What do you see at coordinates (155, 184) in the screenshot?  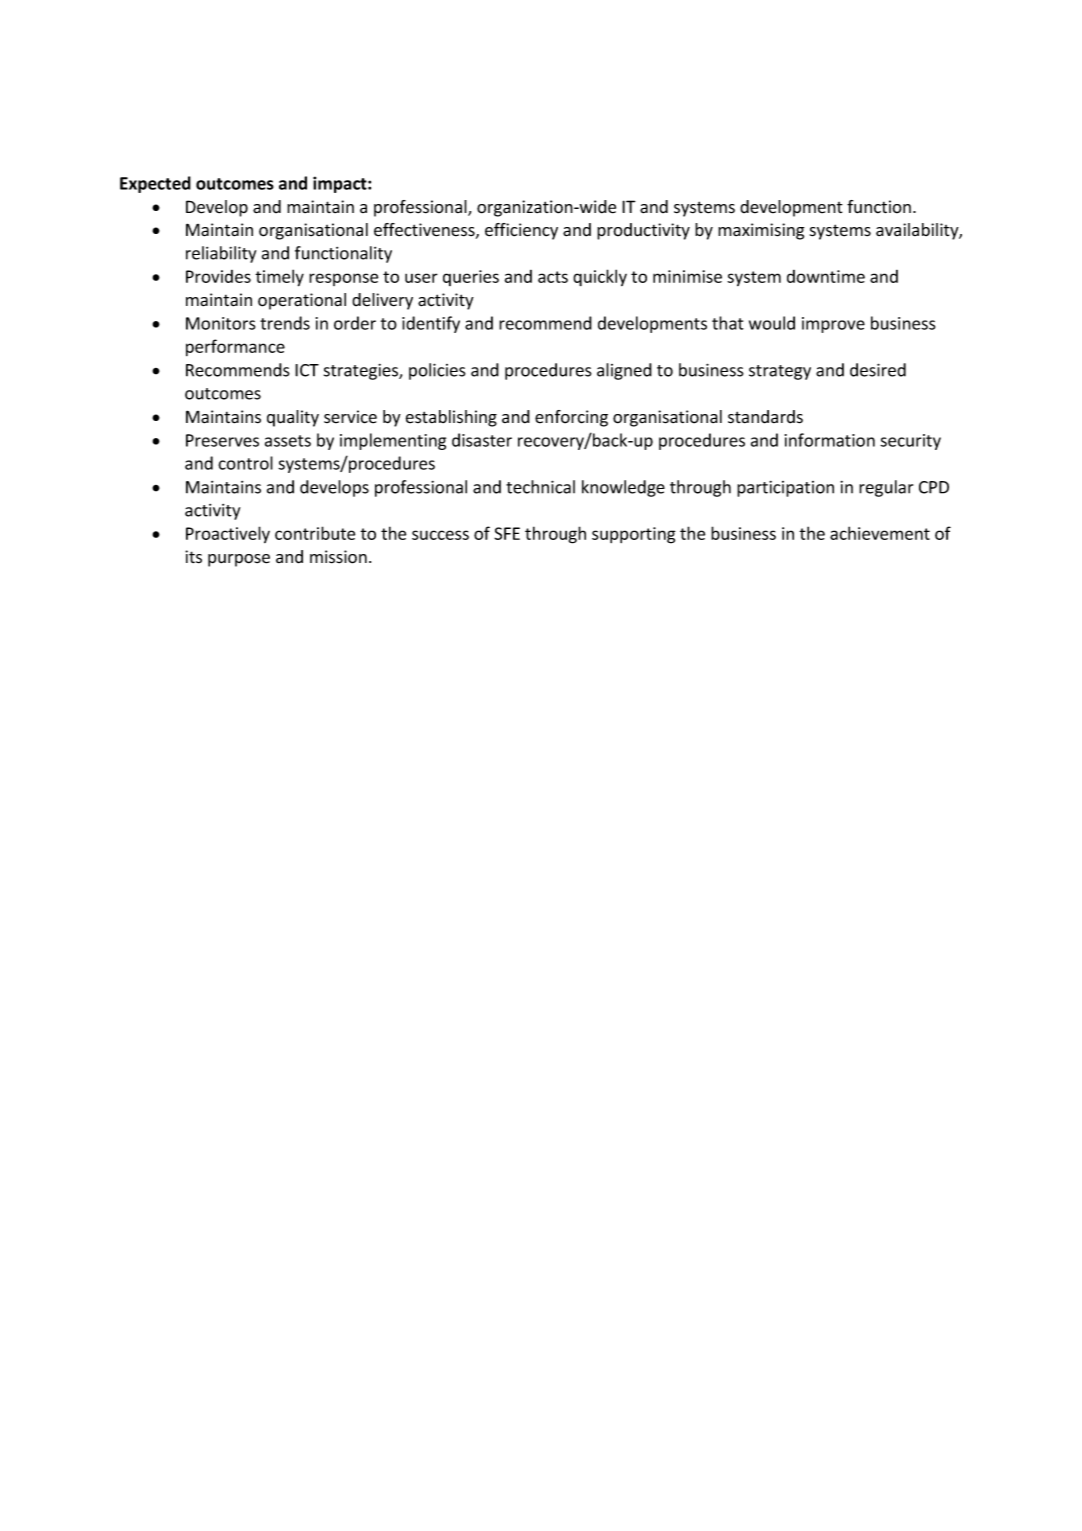 I see `Expected` at bounding box center [155, 184].
